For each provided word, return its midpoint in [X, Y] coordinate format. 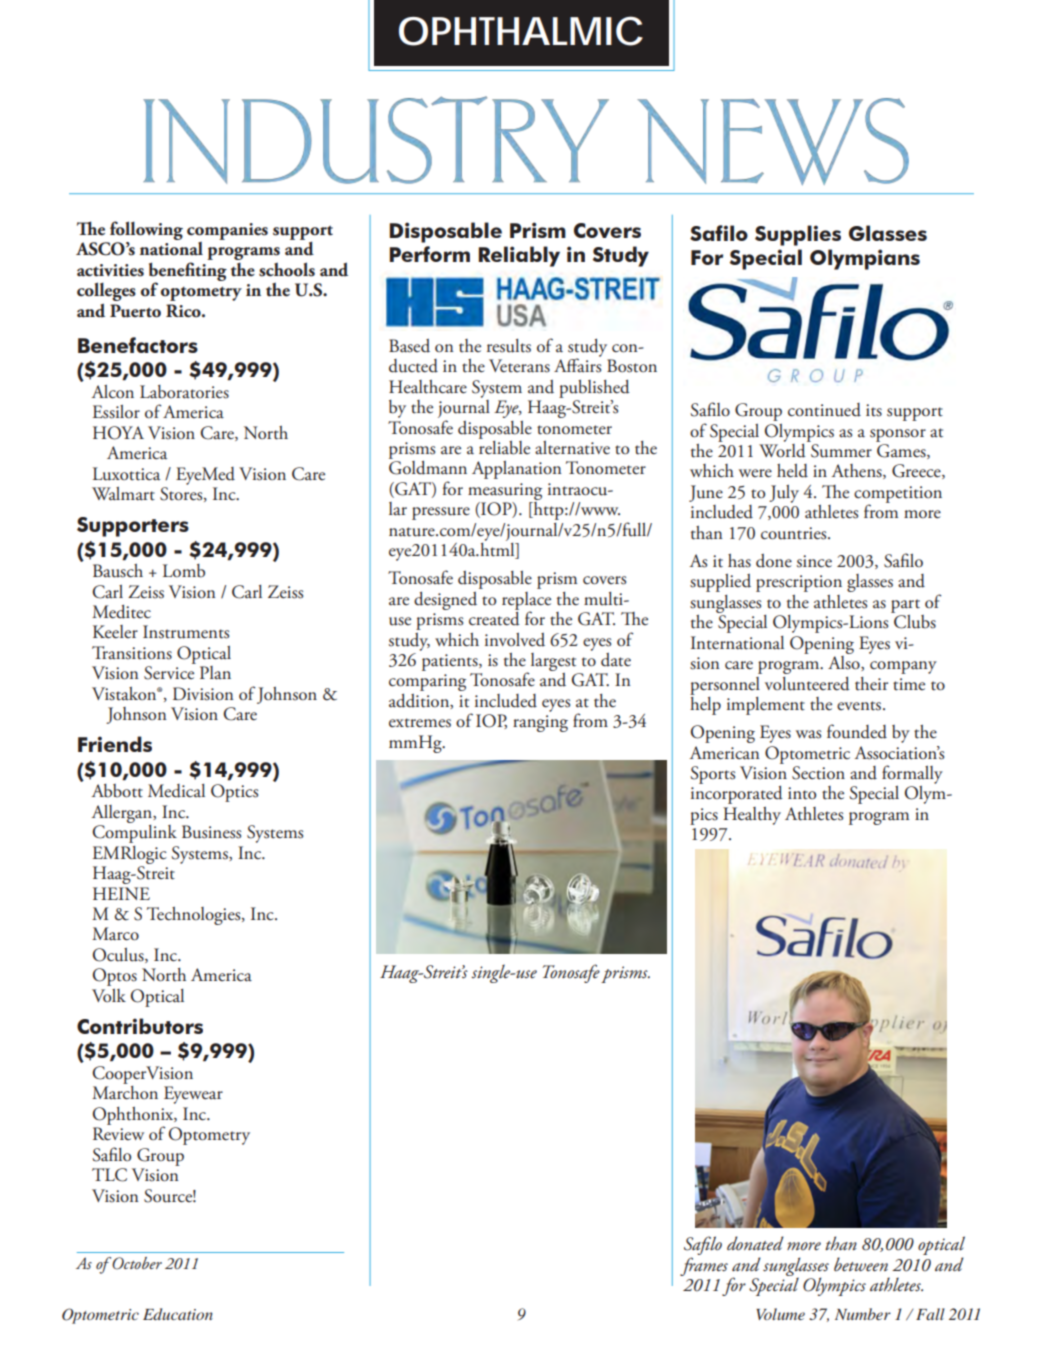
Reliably [519, 256]
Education [178, 1314]
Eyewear [193, 1095]
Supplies [798, 235]
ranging [540, 723]
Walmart [123, 494]
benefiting [188, 272]
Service [169, 673]
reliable [504, 446]
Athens [857, 471]
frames [704, 1266]
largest [553, 663]
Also [845, 662]
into [802, 793]
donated [755, 1243]
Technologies [195, 916]
